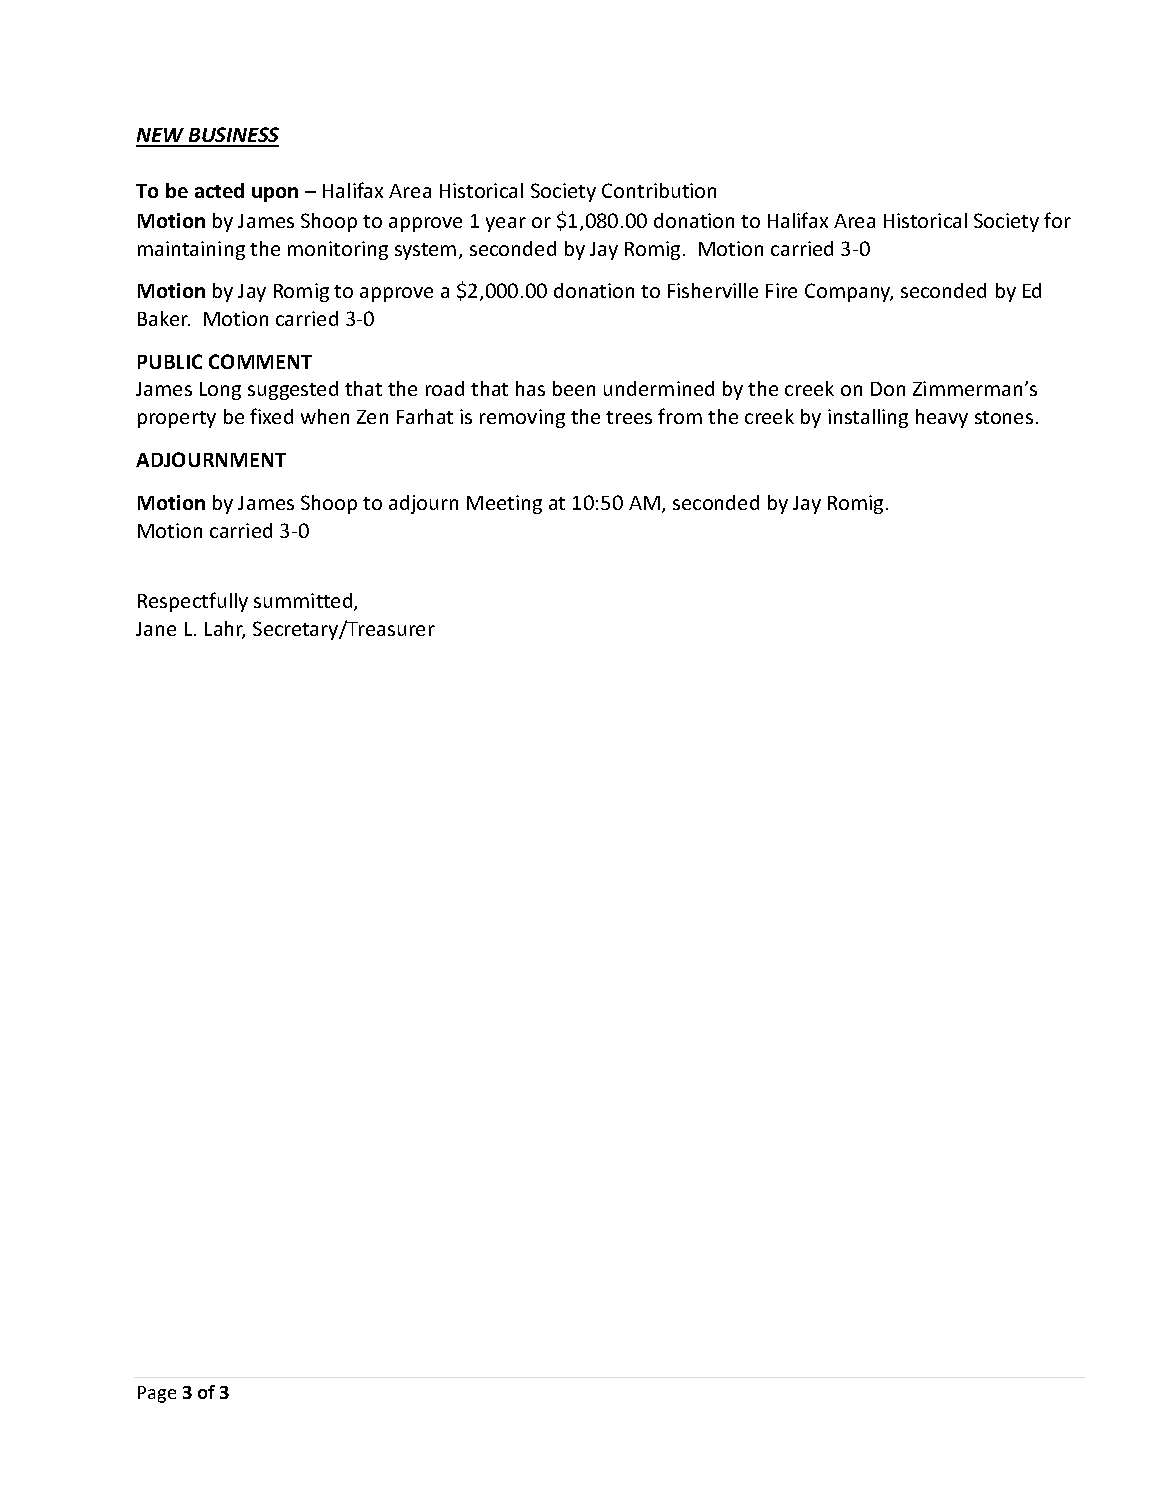 The image size is (1159, 1499). What do you see at coordinates (1004, 417) in the screenshot?
I see `stones` at bounding box center [1004, 417].
